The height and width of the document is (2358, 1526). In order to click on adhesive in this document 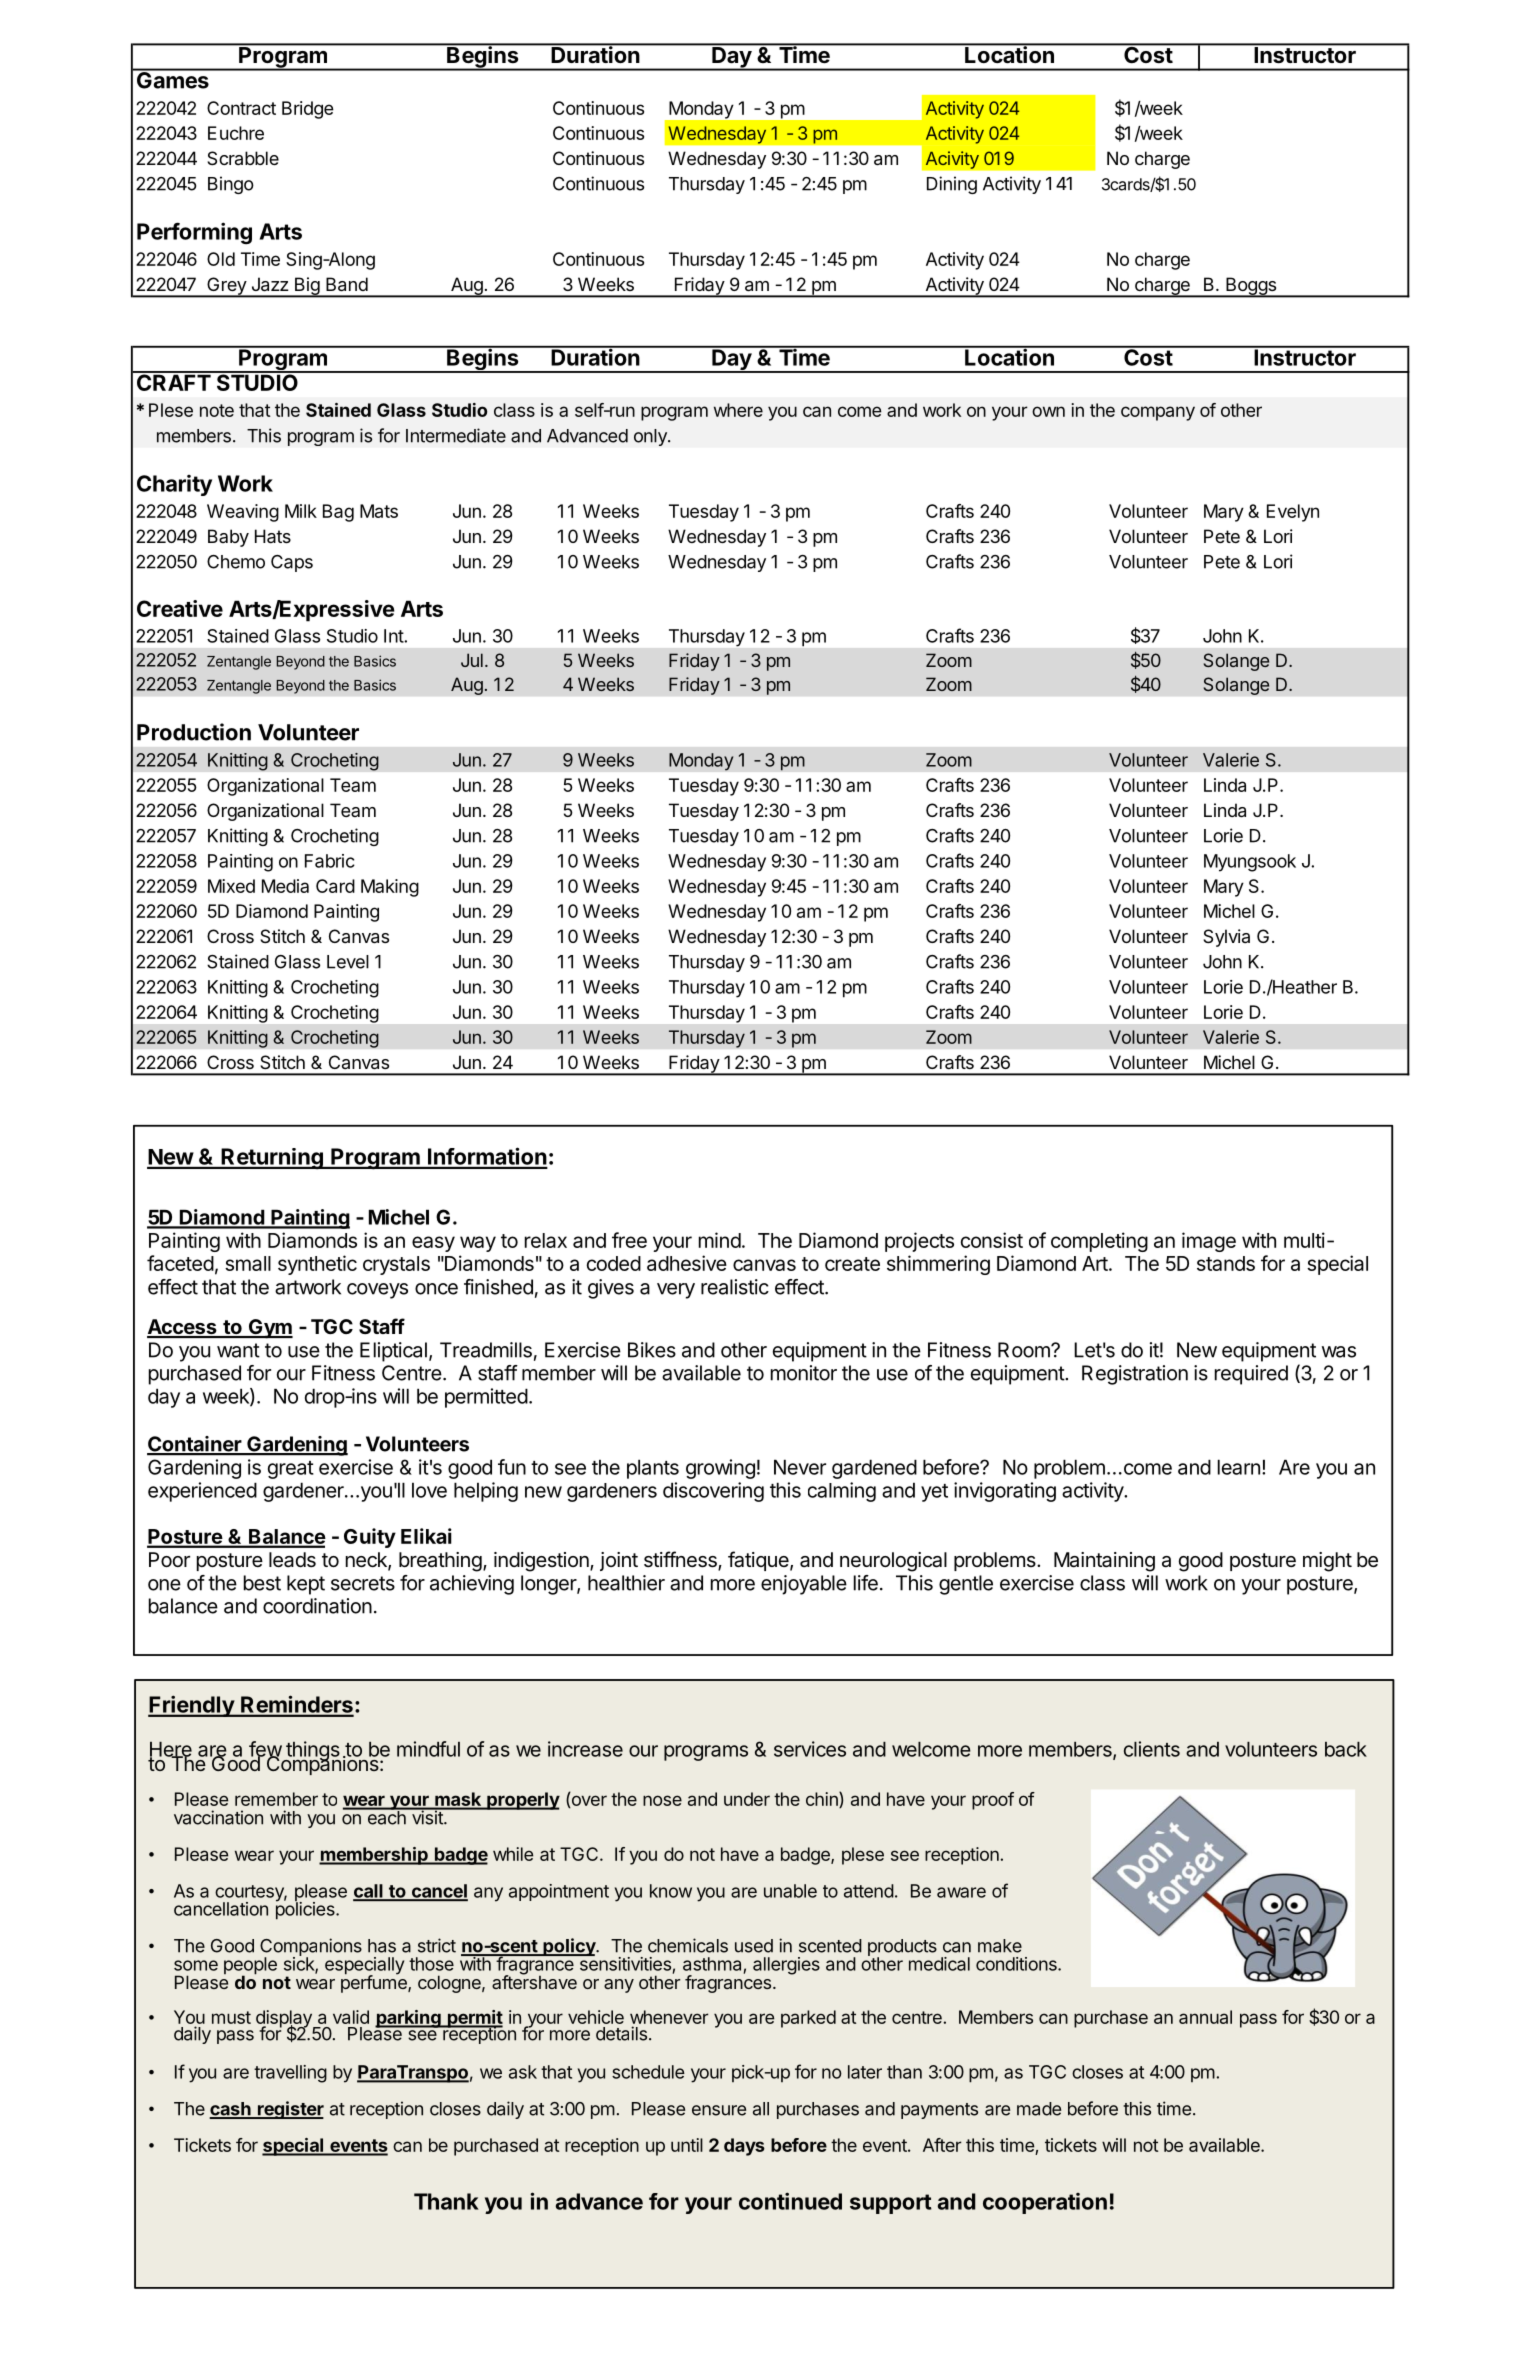, I will do `click(687, 1263)`.
